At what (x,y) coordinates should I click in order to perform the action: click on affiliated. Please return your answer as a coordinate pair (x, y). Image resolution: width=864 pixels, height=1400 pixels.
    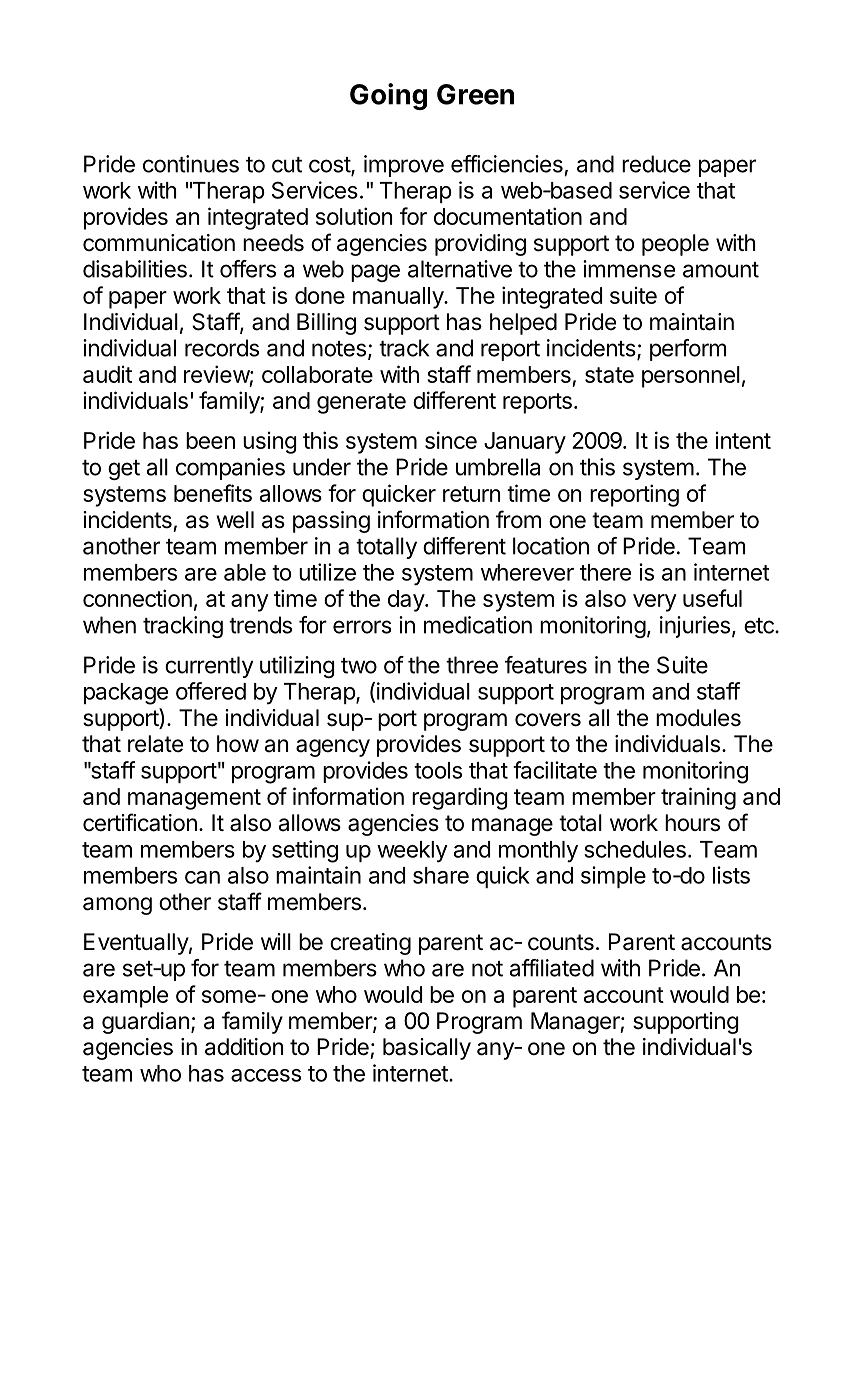
    Looking at the image, I should click on (552, 968).
